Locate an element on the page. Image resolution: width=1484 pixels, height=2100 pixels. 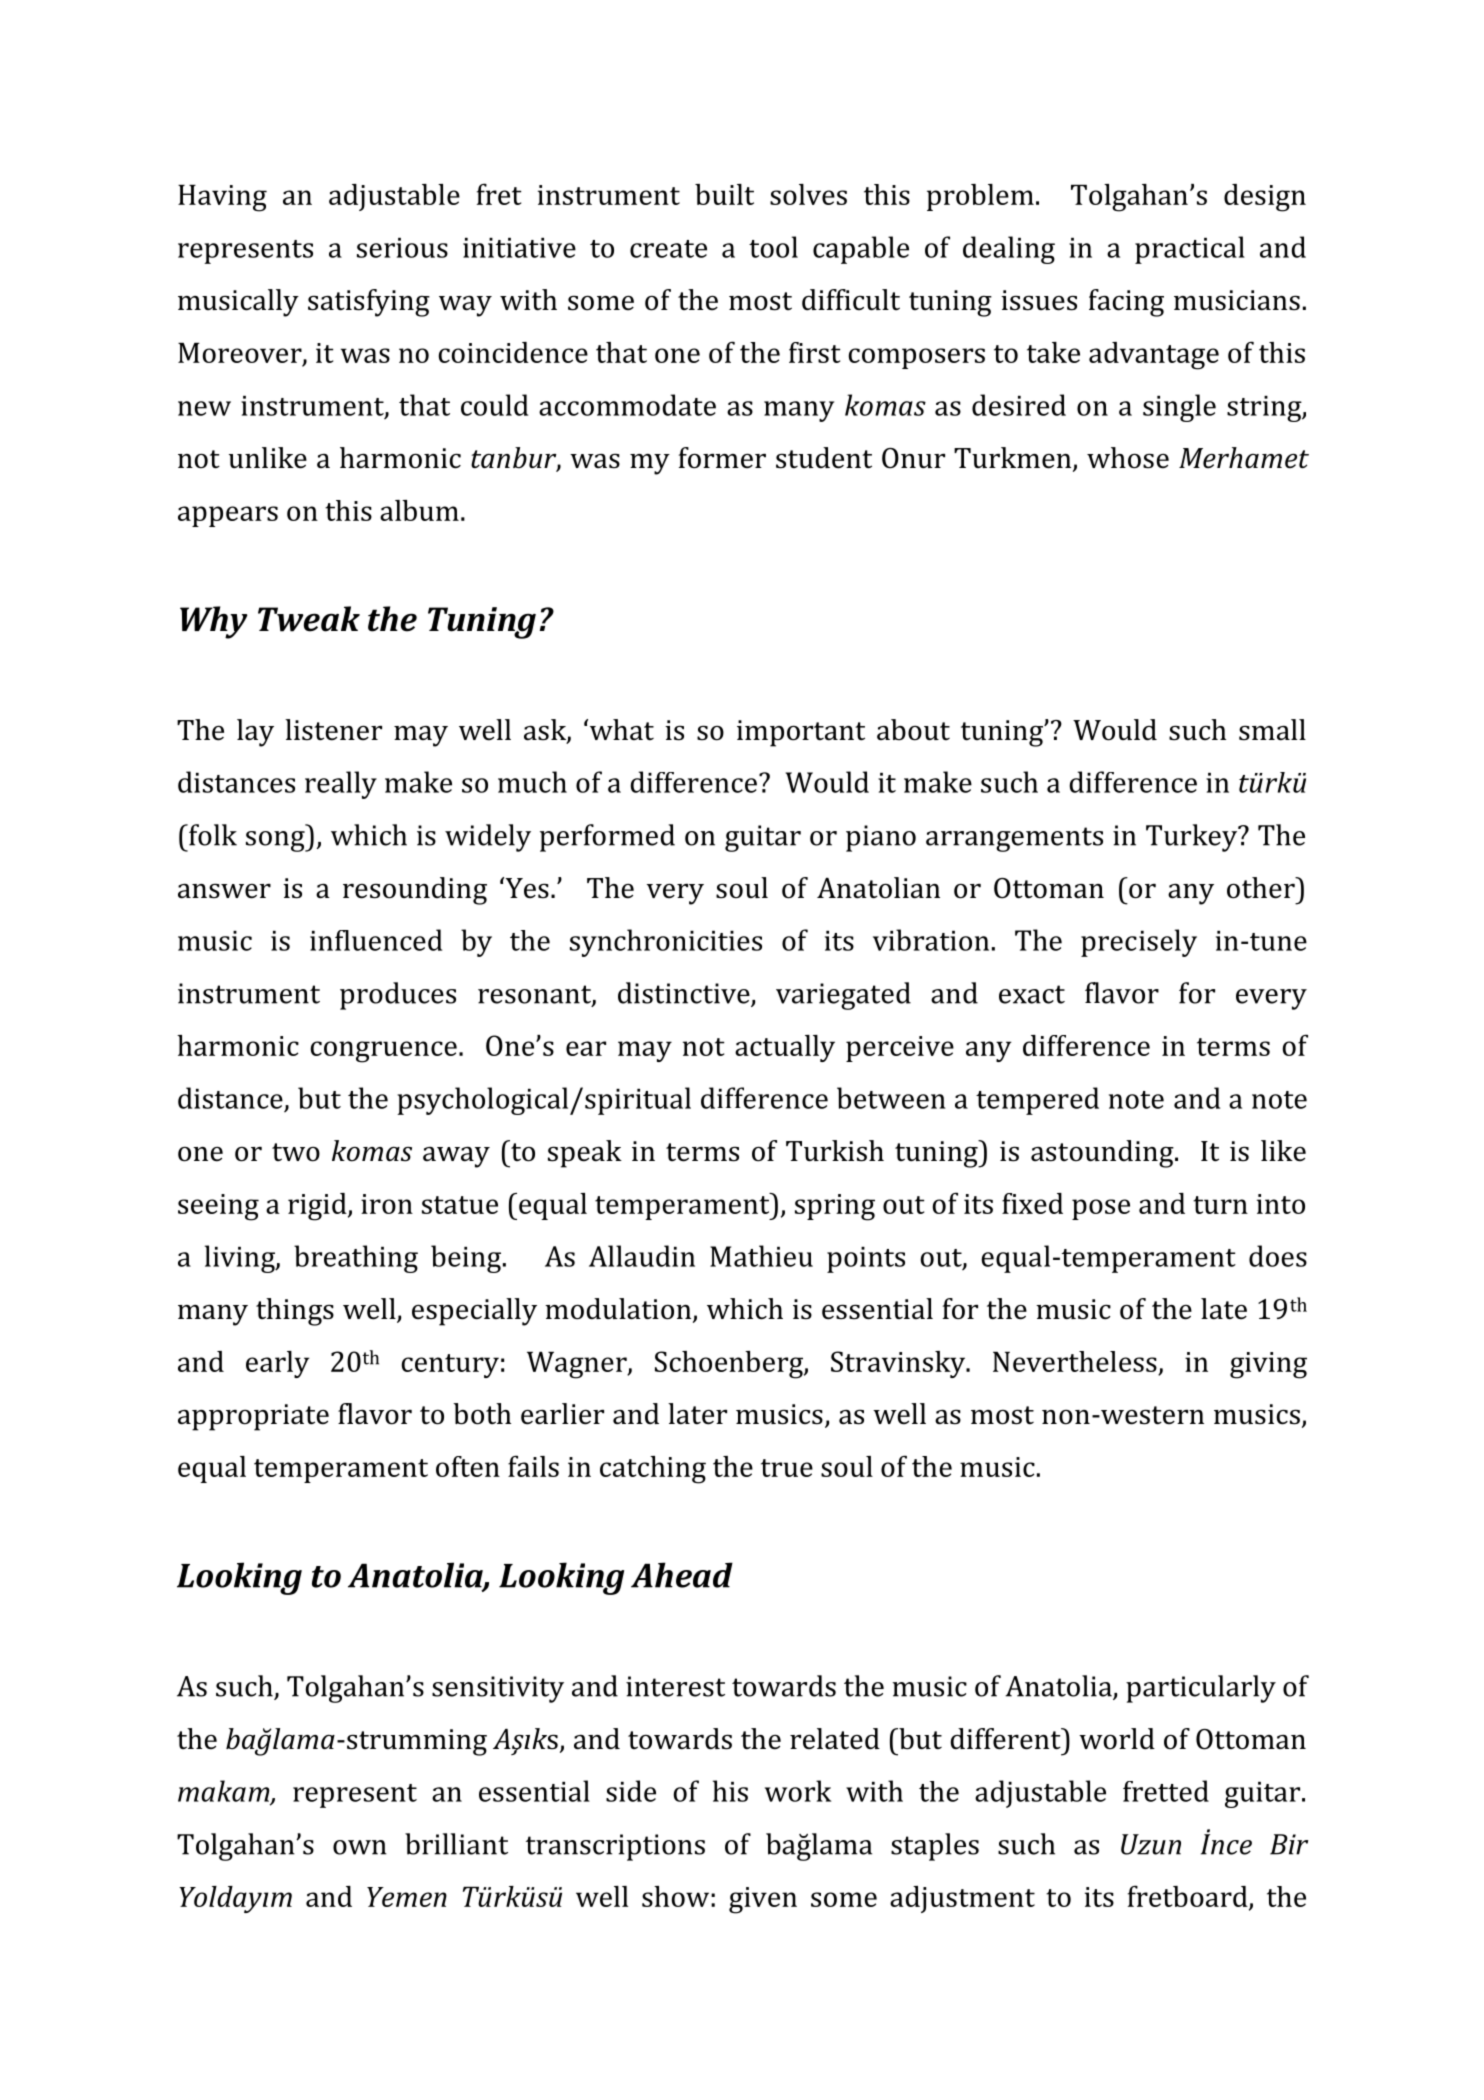
congruence is located at coordinates (384, 1052).
